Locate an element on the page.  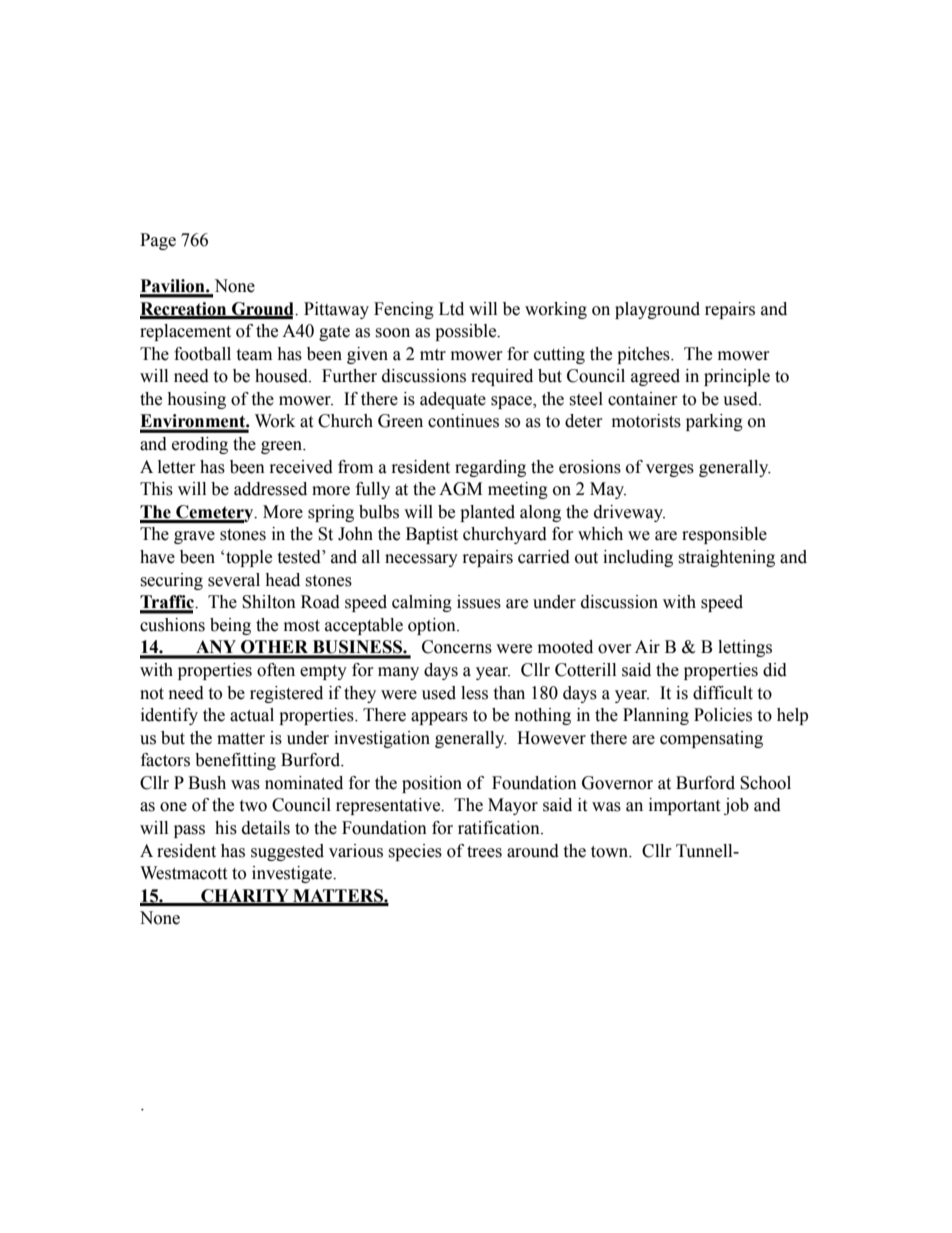
pitches is located at coordinates (644, 355).
